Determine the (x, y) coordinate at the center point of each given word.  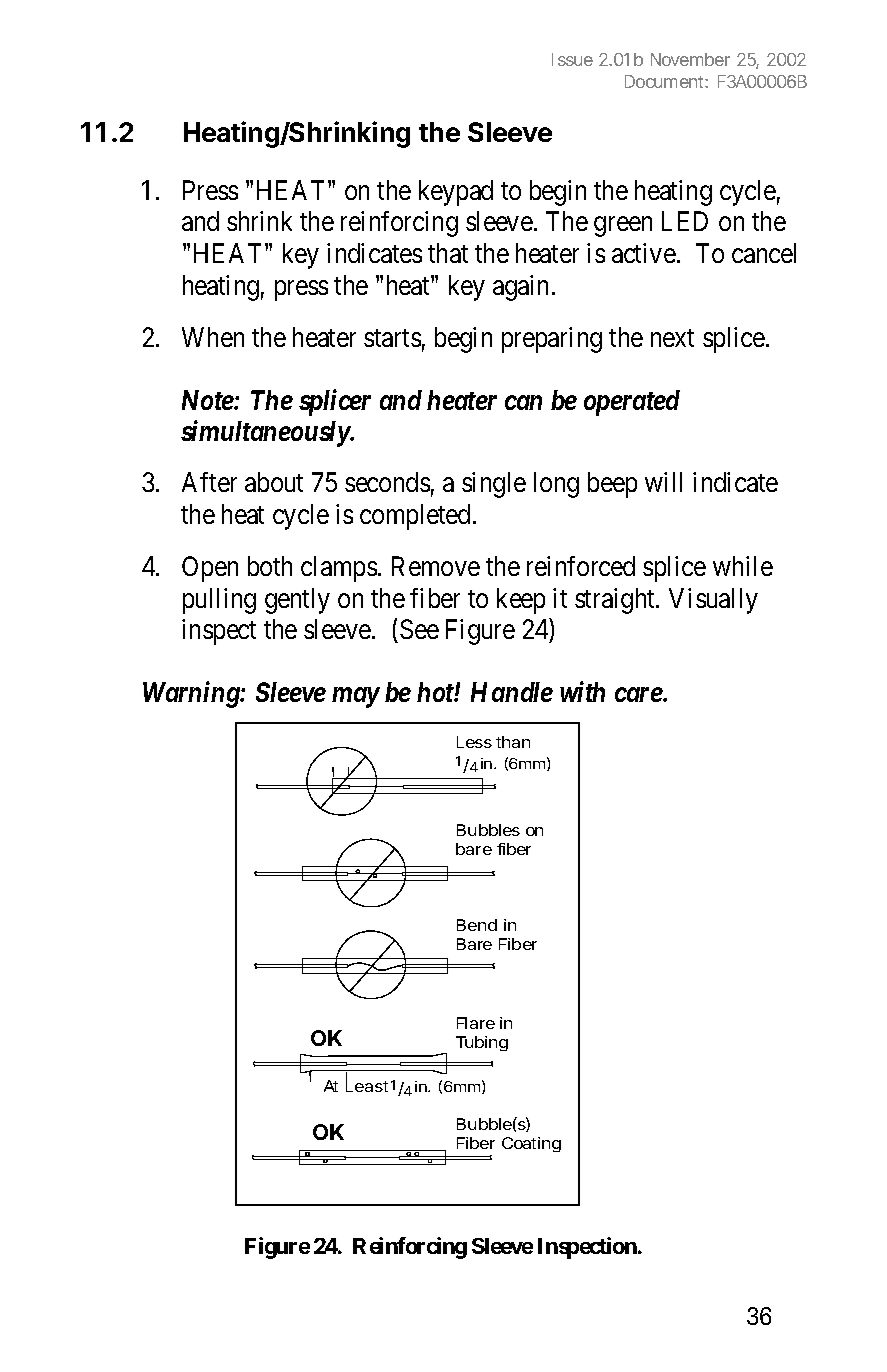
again (520, 288)
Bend (477, 925)
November (690, 59)
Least (367, 1085)
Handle (512, 692)
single (494, 485)
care (639, 695)
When (213, 337)
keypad (456, 193)
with (582, 692)
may (356, 698)
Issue (572, 59)
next (672, 338)
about (274, 482)
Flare (476, 1023)
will (663, 482)
